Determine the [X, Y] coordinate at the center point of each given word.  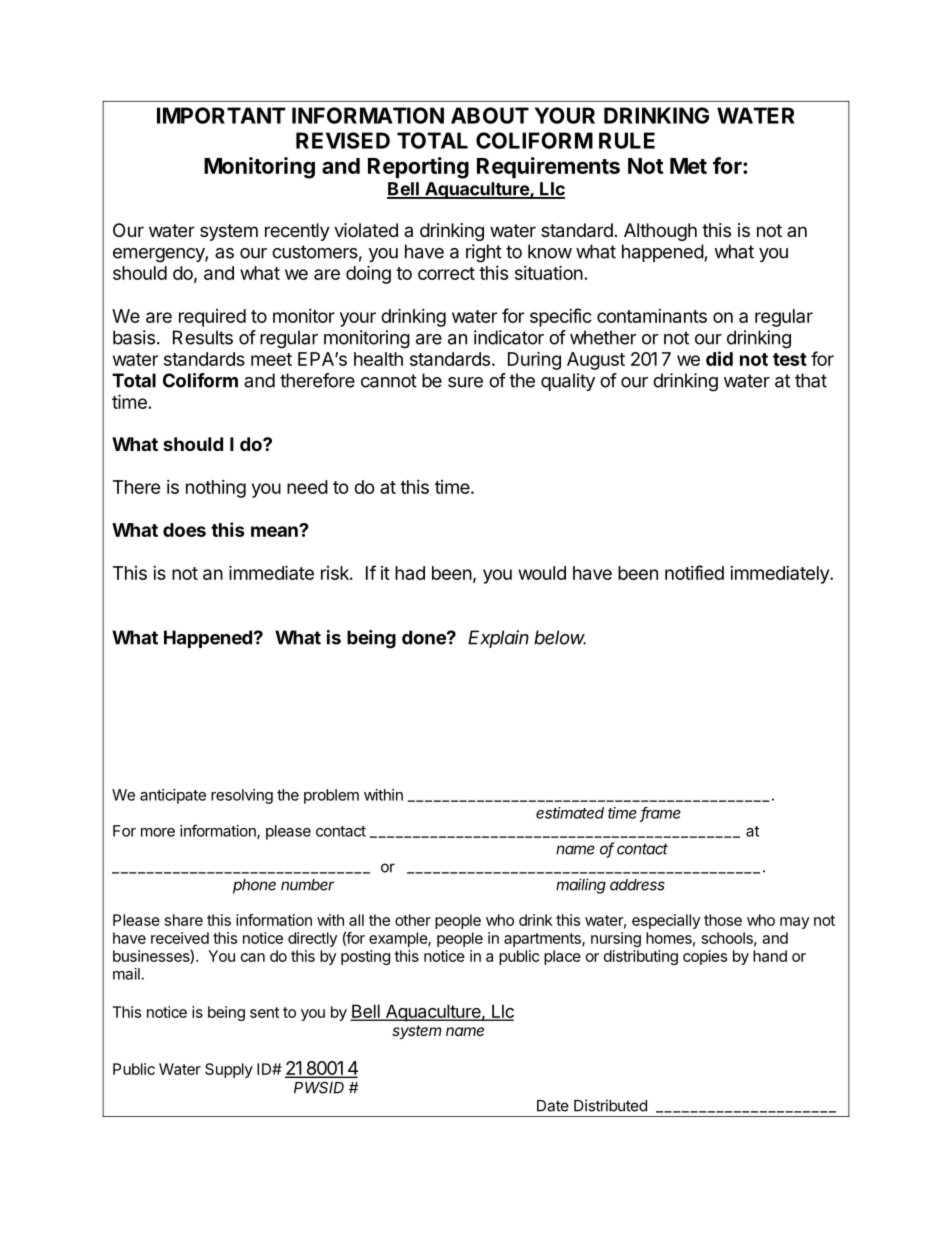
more [158, 832]
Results [203, 337]
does [184, 530]
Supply [229, 1070]
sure [465, 382]
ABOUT [490, 115]
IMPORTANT [221, 115]
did [719, 358]
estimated [570, 813]
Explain [498, 639]
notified [694, 572]
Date [553, 1106]
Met [688, 166]
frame [660, 814]
